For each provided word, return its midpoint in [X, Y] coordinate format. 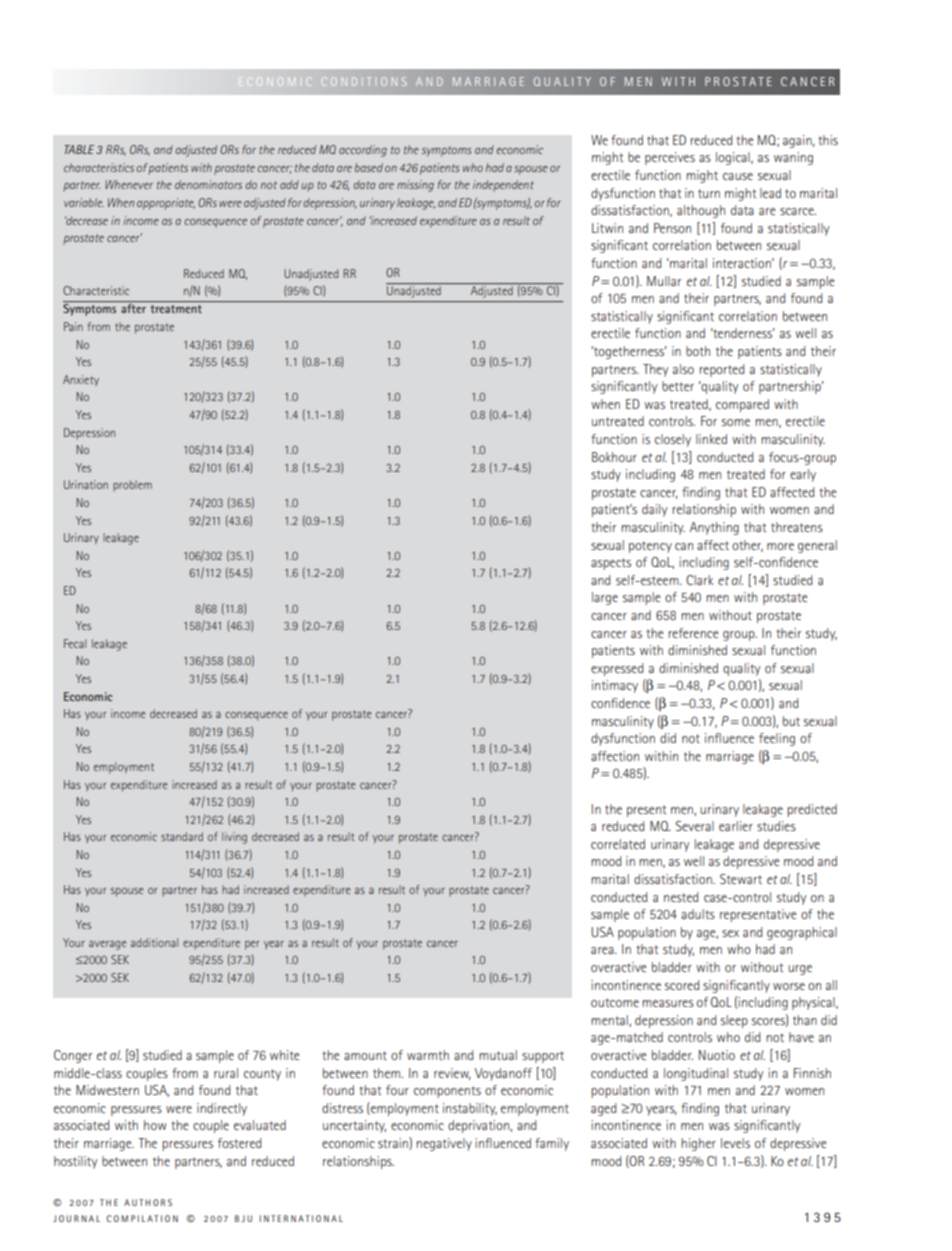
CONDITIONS [363, 81]
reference [693, 633]
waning [793, 158]
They [656, 370]
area [603, 950]
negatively [444, 1144]
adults [698, 914]
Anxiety [81, 380]
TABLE [79, 149]
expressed [617, 669]
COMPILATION [142, 1218]
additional [154, 942]
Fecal [75, 643]
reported [721, 370]
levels [735, 1143]
